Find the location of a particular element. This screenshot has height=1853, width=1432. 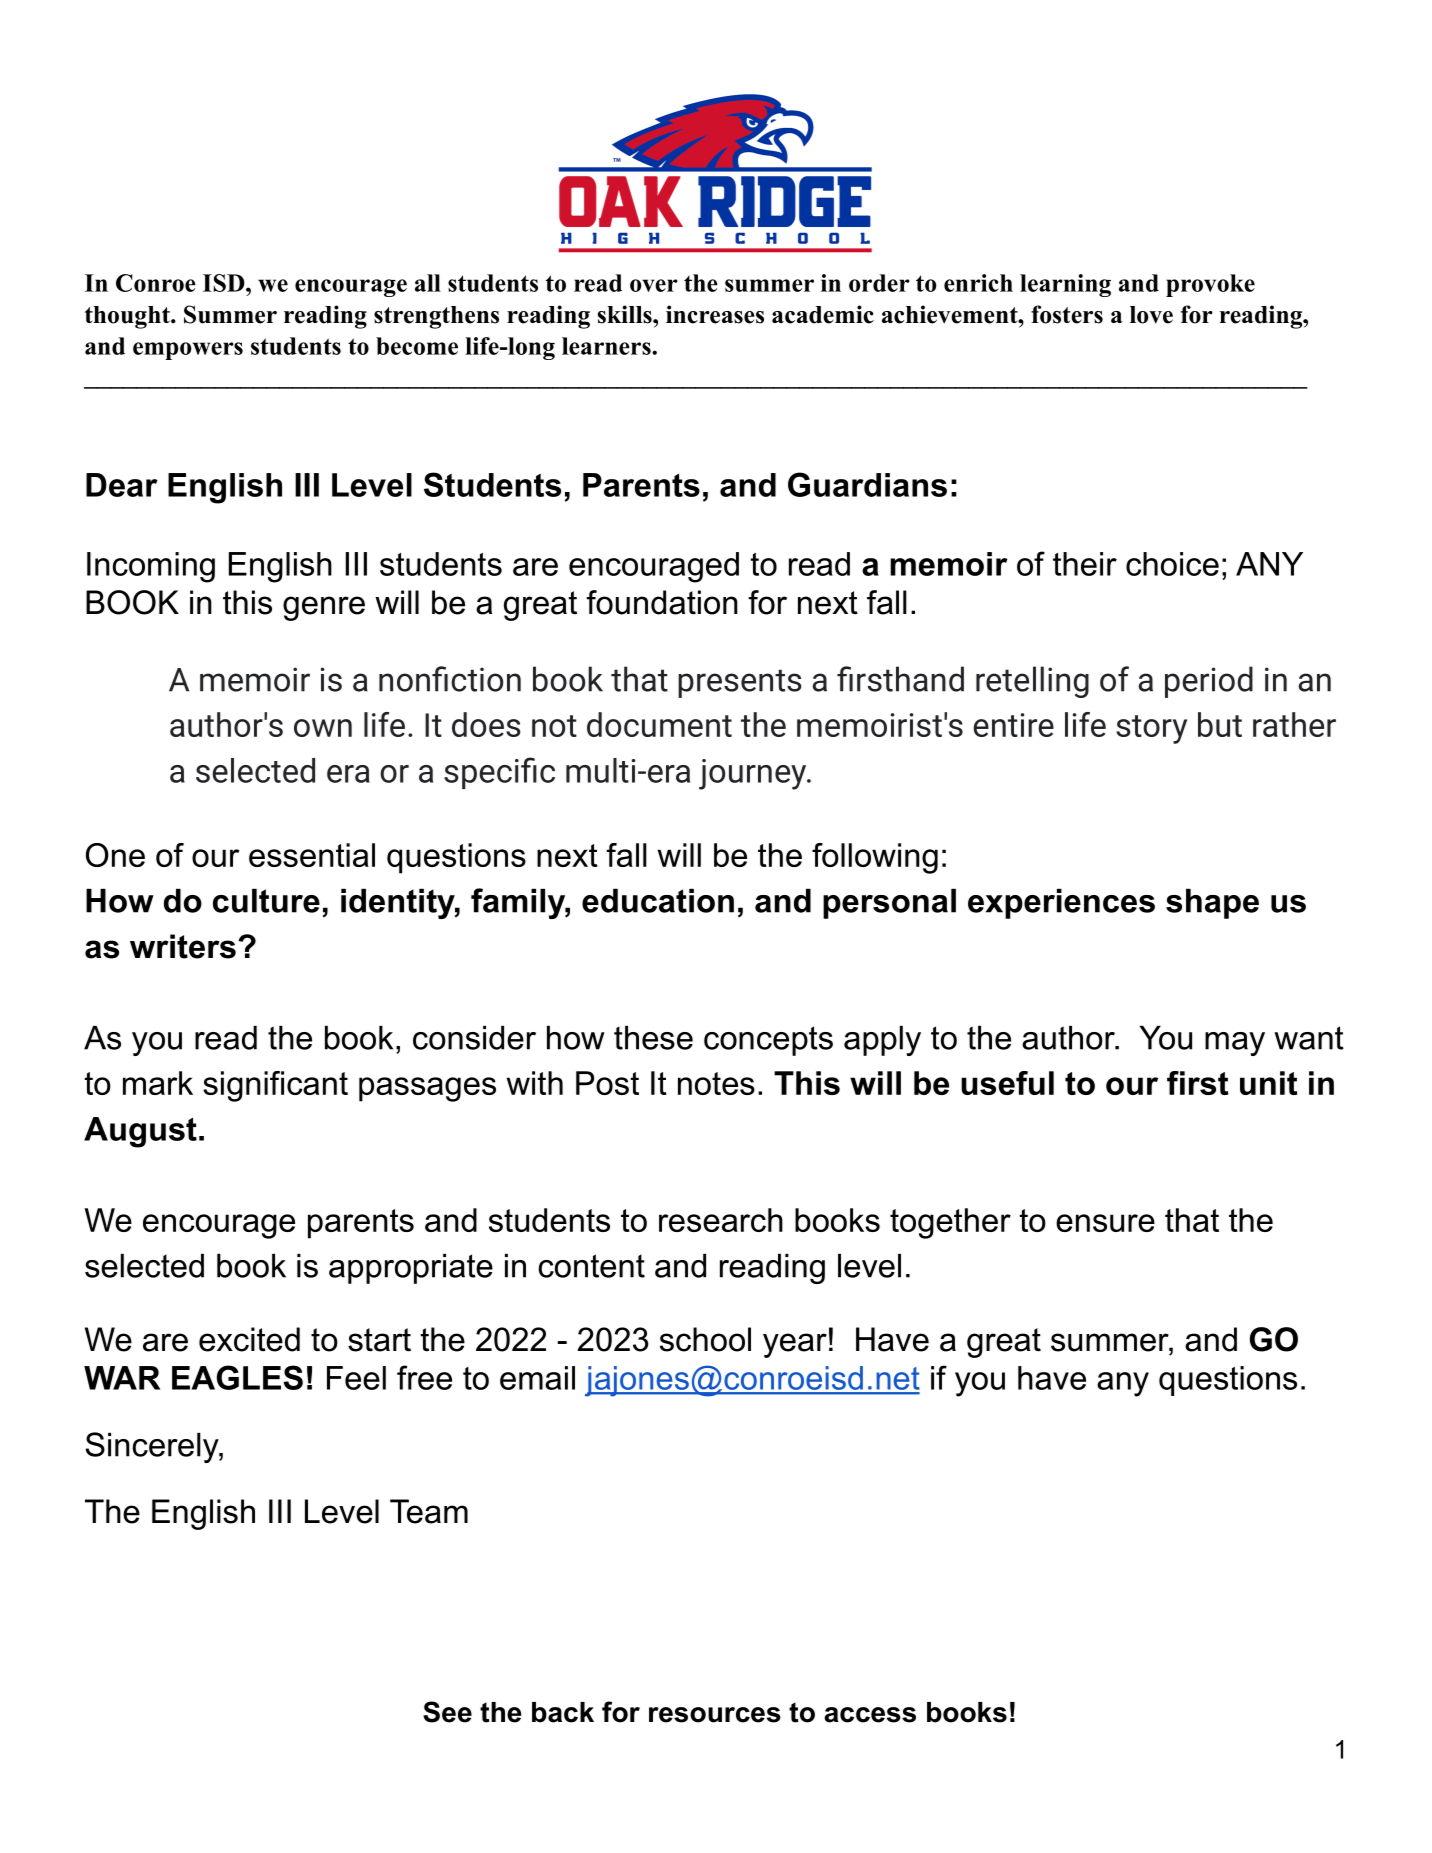

See is located at coordinates (447, 1712).
